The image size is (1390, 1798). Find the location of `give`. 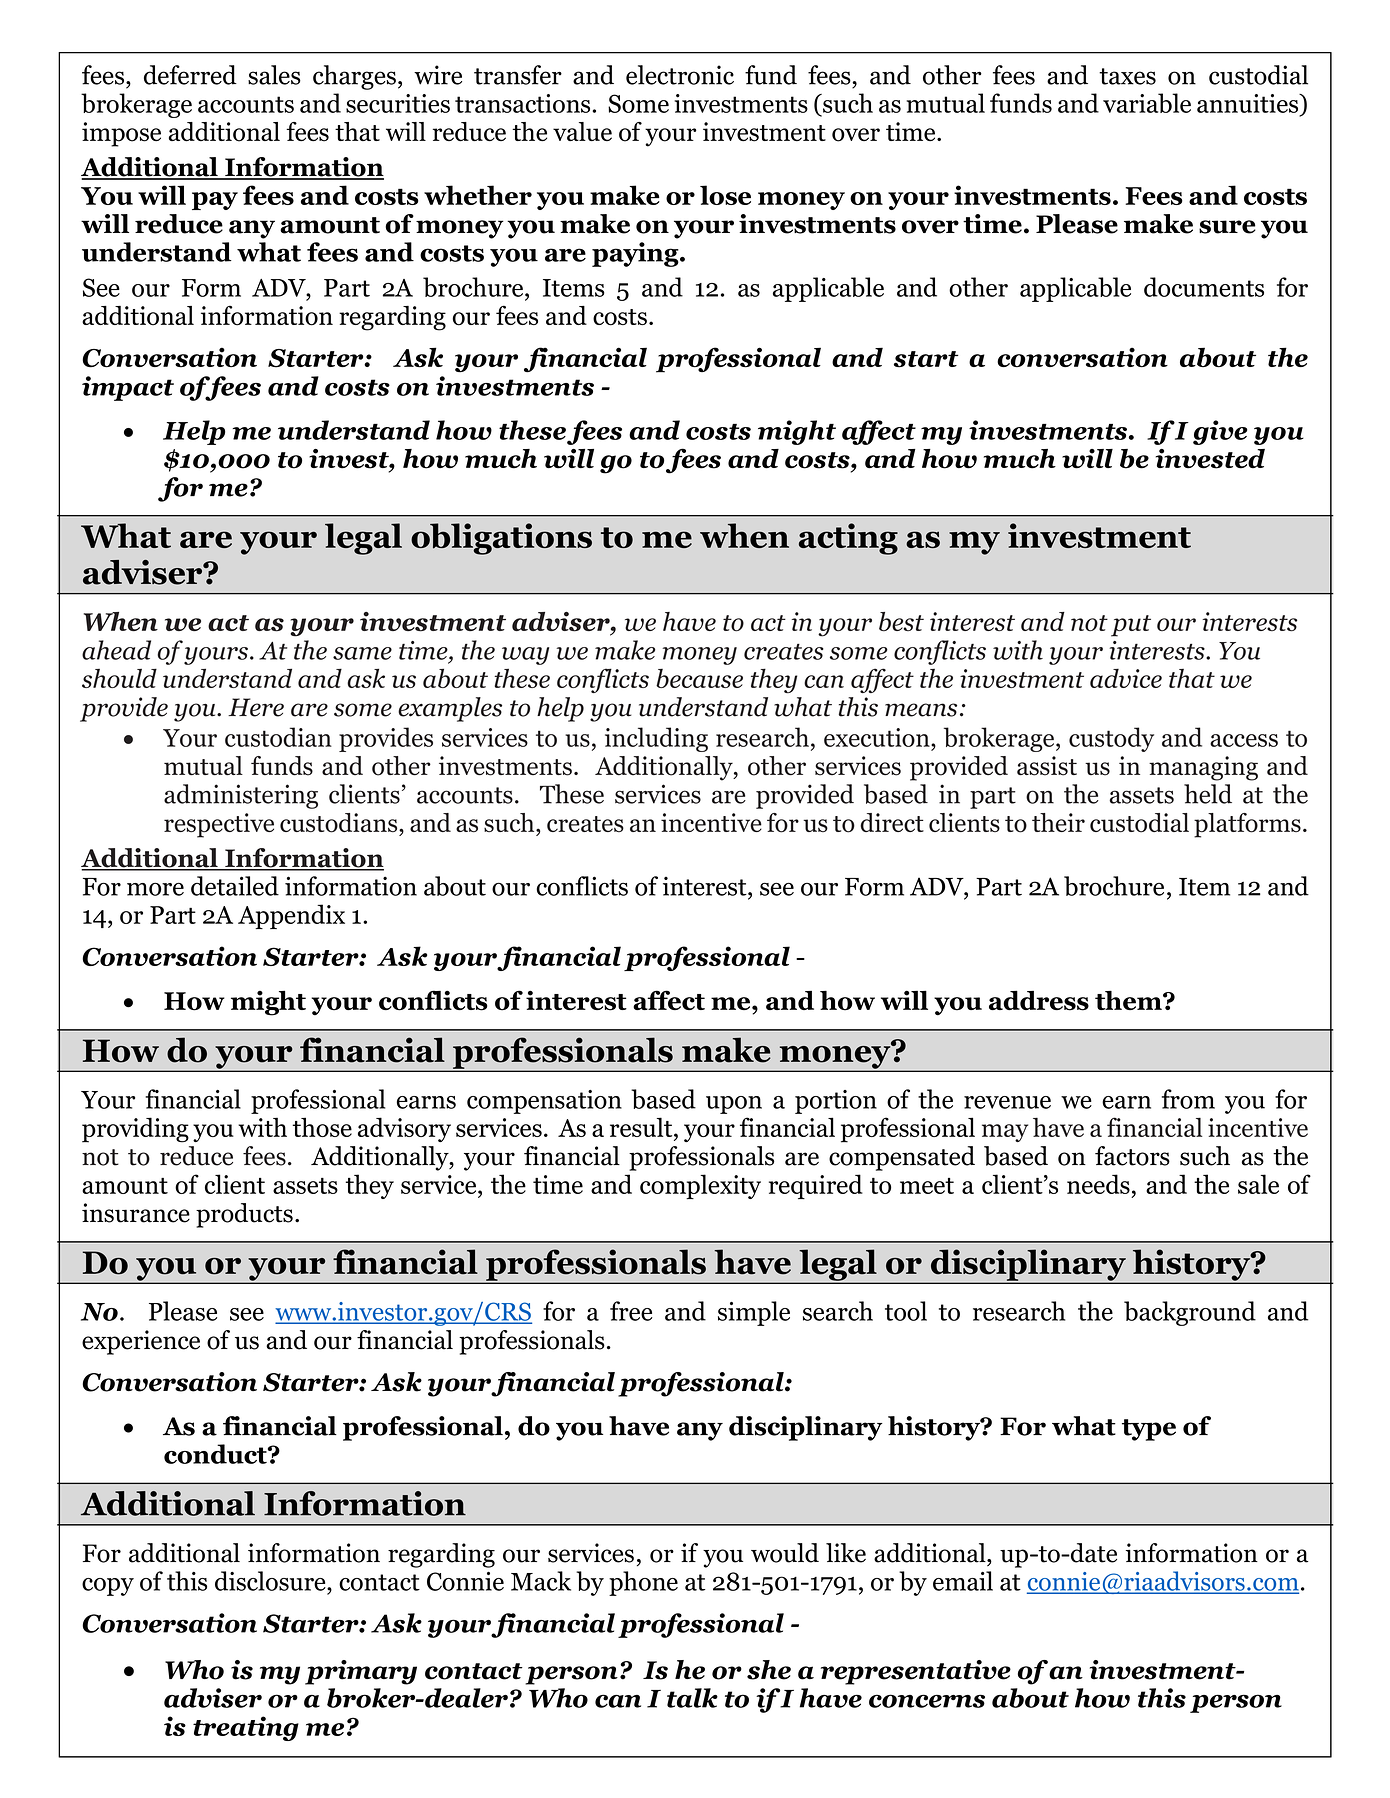

give is located at coordinates (1220, 432).
